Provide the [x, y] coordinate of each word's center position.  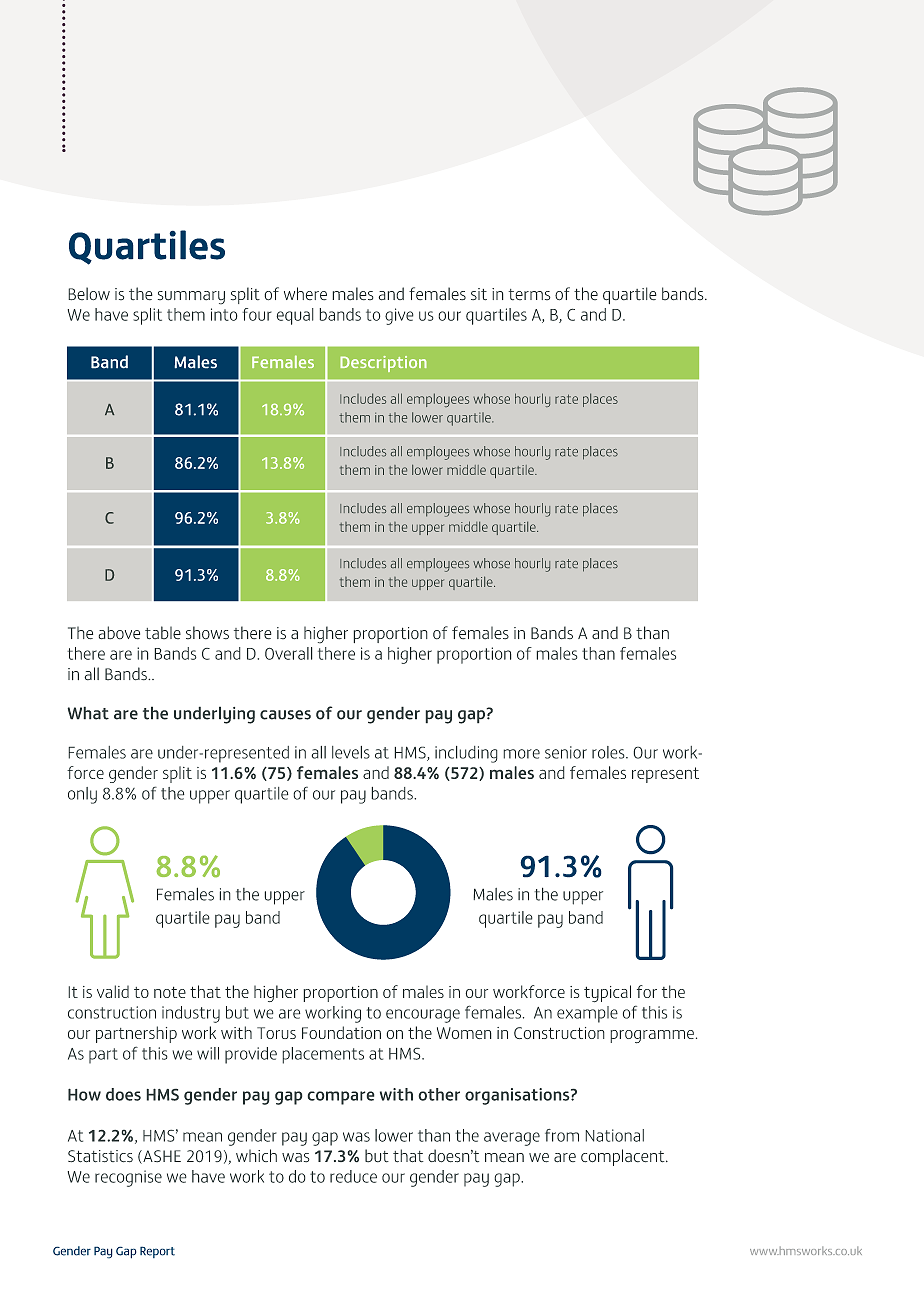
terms [529, 295]
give [399, 316]
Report [157, 1252]
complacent [624, 1157]
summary [191, 298]
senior [566, 752]
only [82, 795]
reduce [353, 1176]
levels [351, 752]
